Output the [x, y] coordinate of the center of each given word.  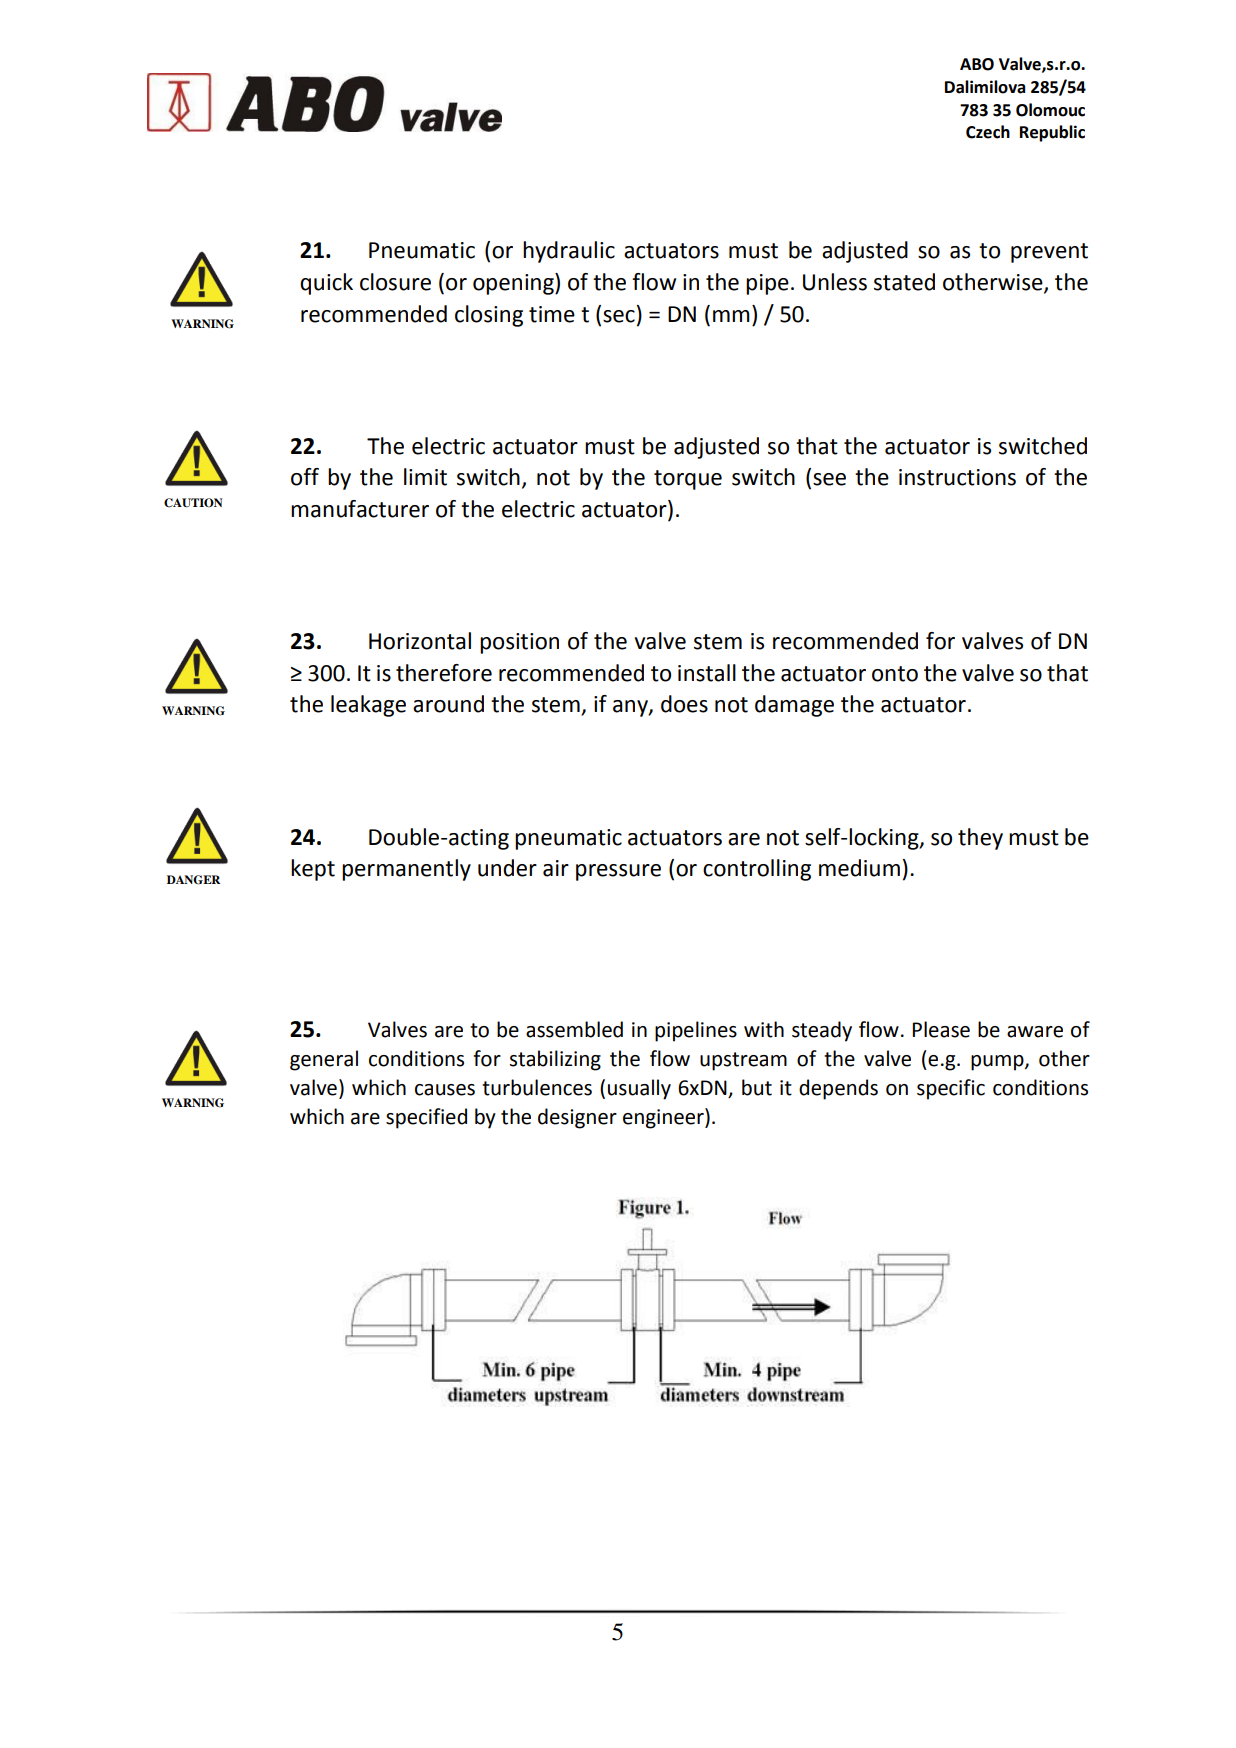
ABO [977, 64]
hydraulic [569, 252]
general [324, 1060]
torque [688, 480]
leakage [368, 706]
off [305, 477]
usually [639, 1089]
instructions [957, 477]
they [980, 839]
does [684, 704]
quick [326, 284]
